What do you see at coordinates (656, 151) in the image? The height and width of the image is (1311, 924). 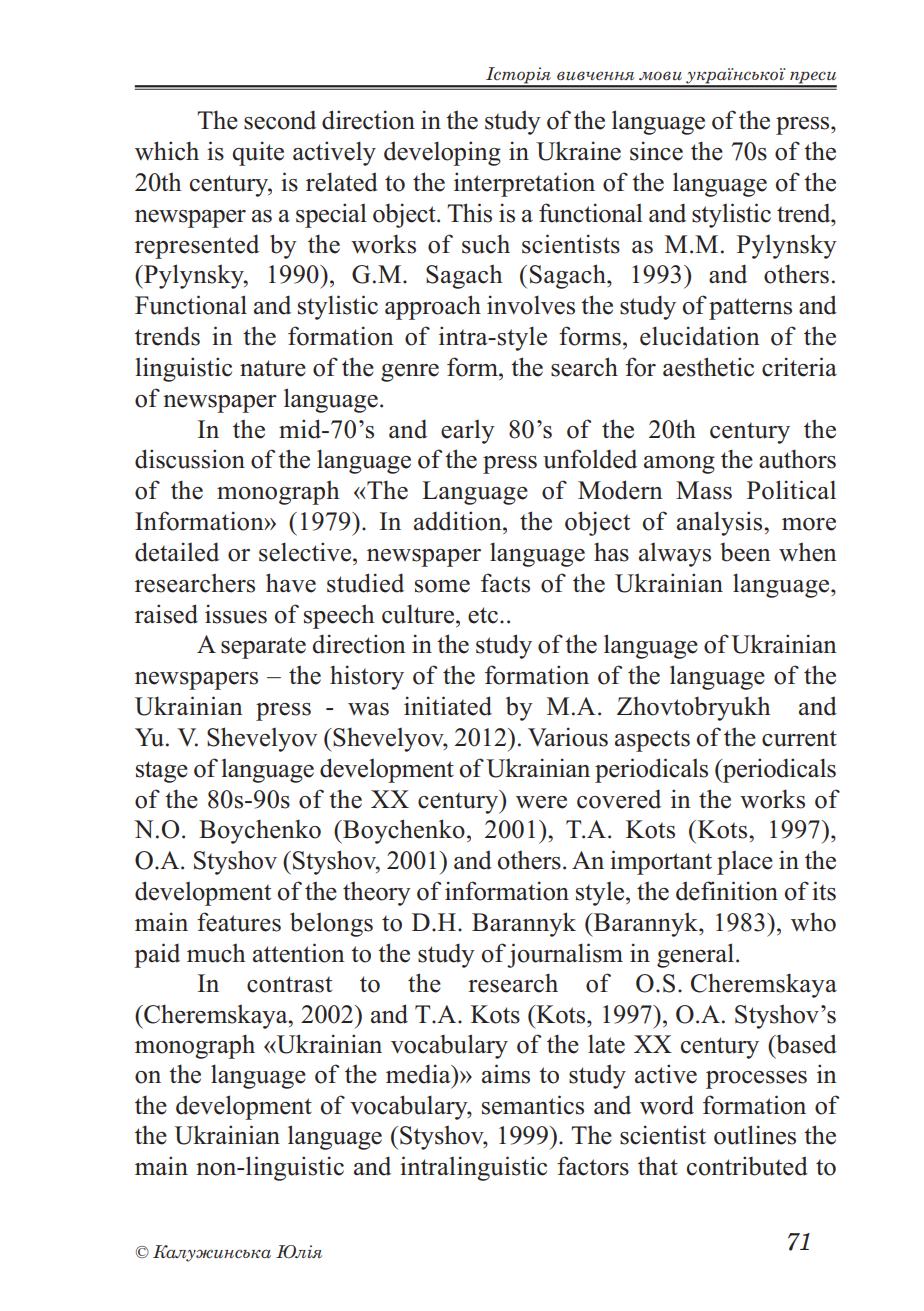 I see `since` at bounding box center [656, 151].
